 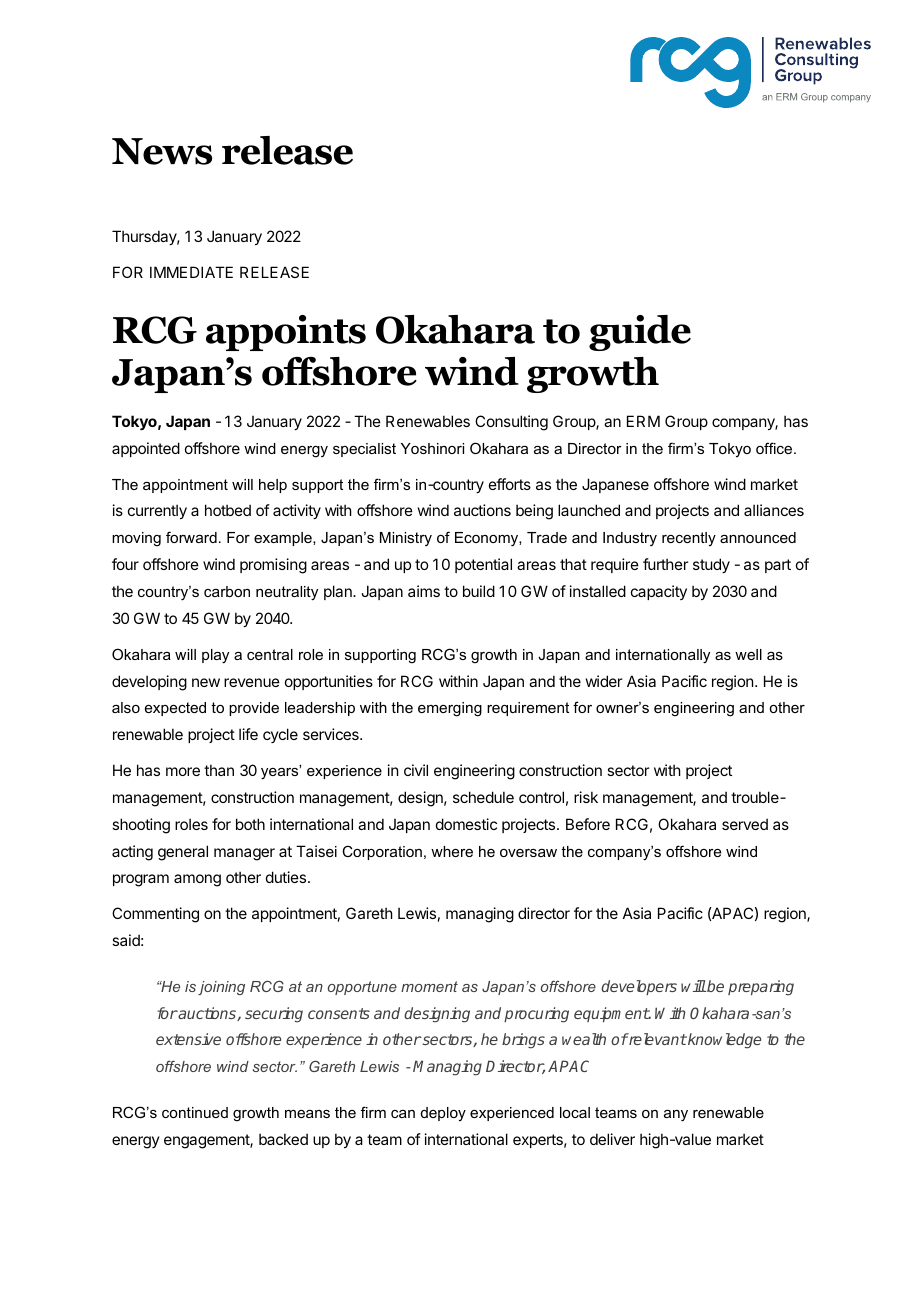 What do you see at coordinates (197, 880) in the document?
I see `among` at bounding box center [197, 880].
